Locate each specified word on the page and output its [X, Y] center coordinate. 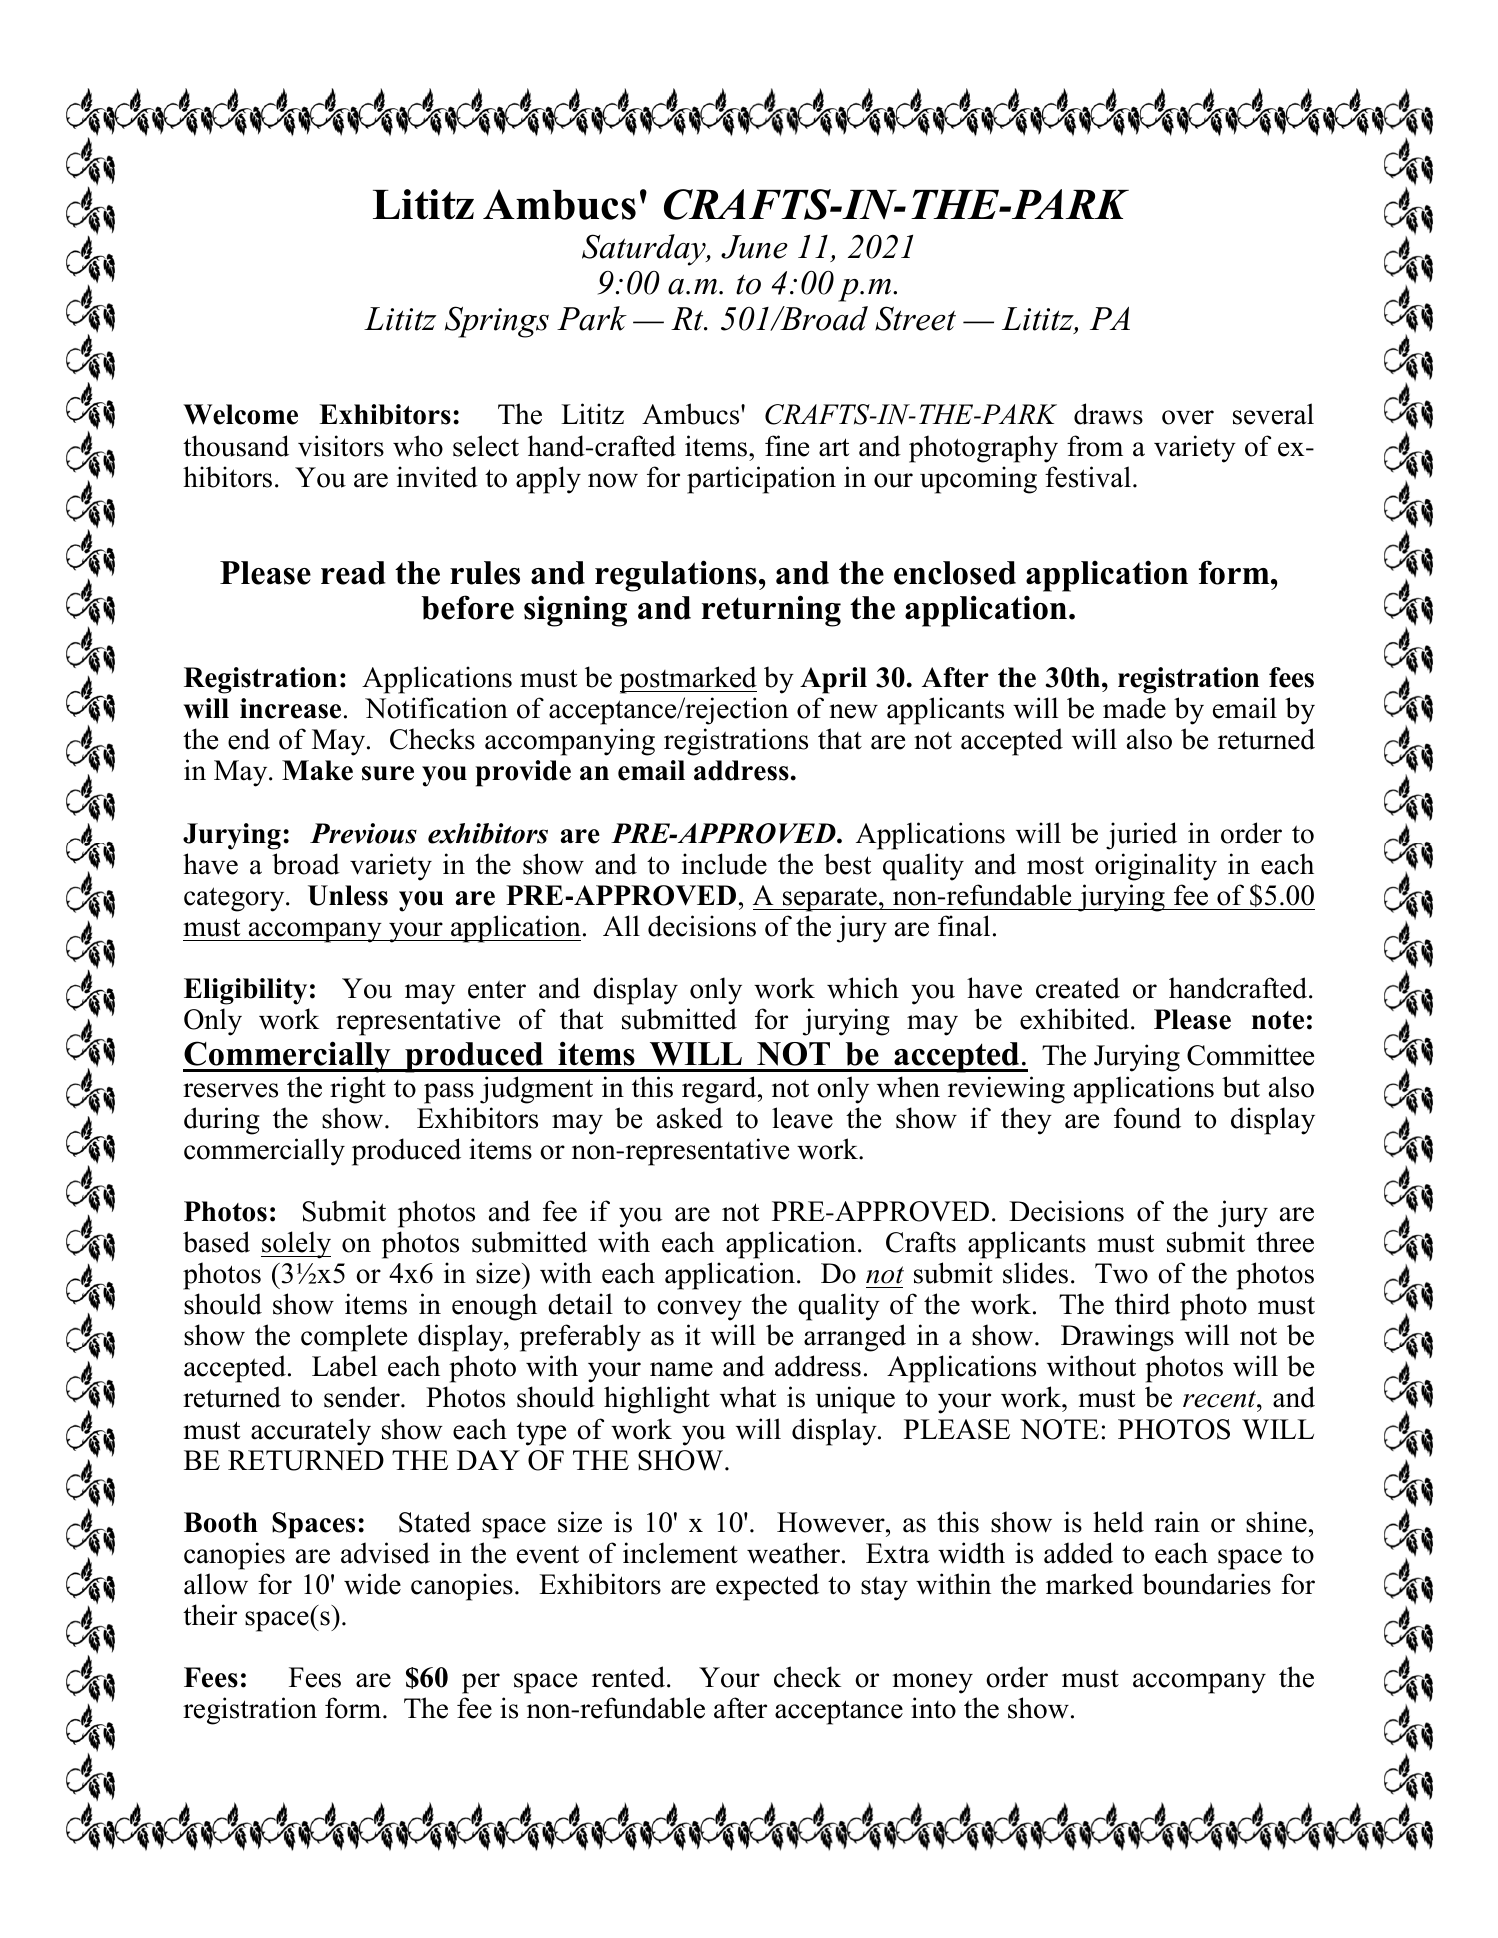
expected [767, 1587]
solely [296, 1245]
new [853, 711]
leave [802, 1118]
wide [372, 1584]
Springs [497, 322]
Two [1121, 1273]
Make [317, 770]
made [1134, 708]
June [754, 247]
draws [1108, 414]
